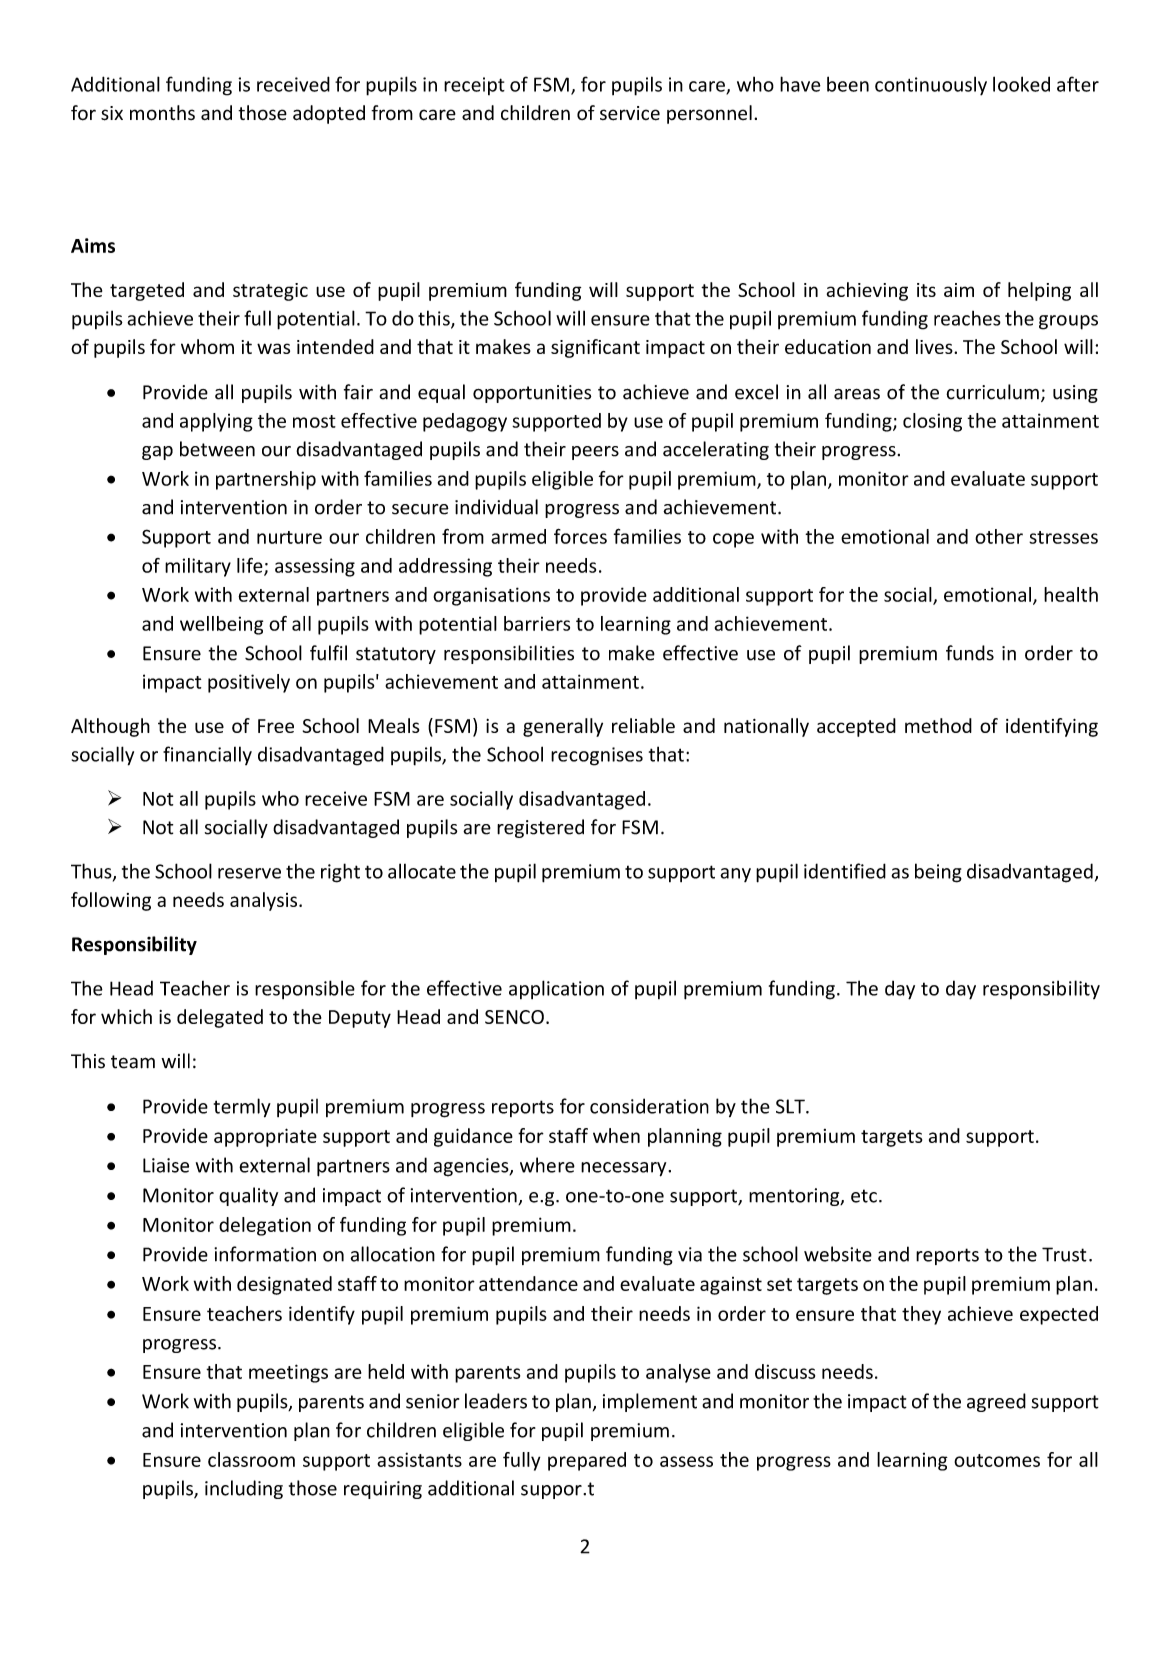  I want to click on SLT, so click(791, 1106).
